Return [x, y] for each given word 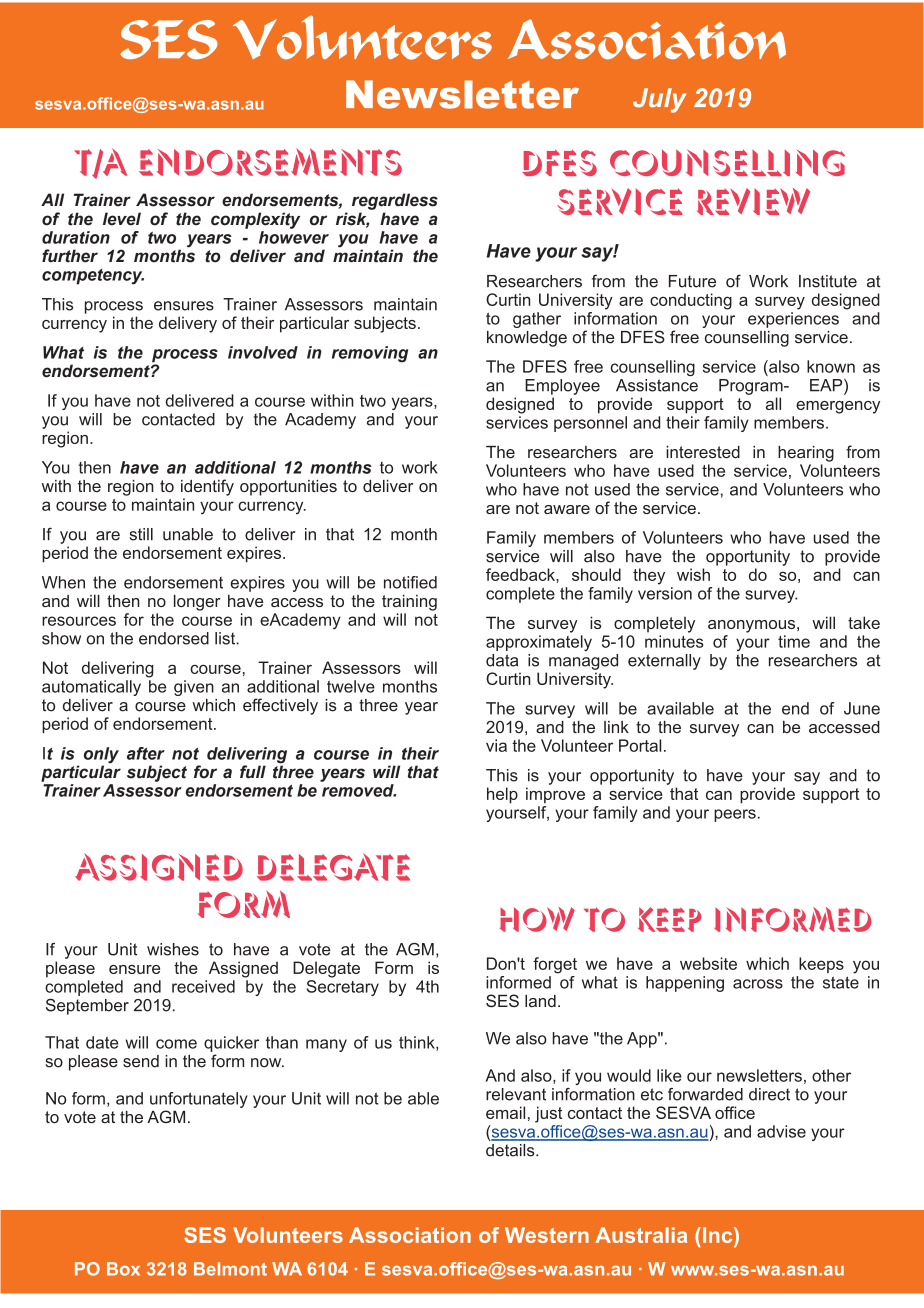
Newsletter [462, 94]
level [122, 219]
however [294, 237]
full [253, 772]
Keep [670, 919]
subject [157, 773]
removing [370, 354]
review [753, 201]
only [101, 755]
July [660, 100]
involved [263, 352]
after [146, 753]
